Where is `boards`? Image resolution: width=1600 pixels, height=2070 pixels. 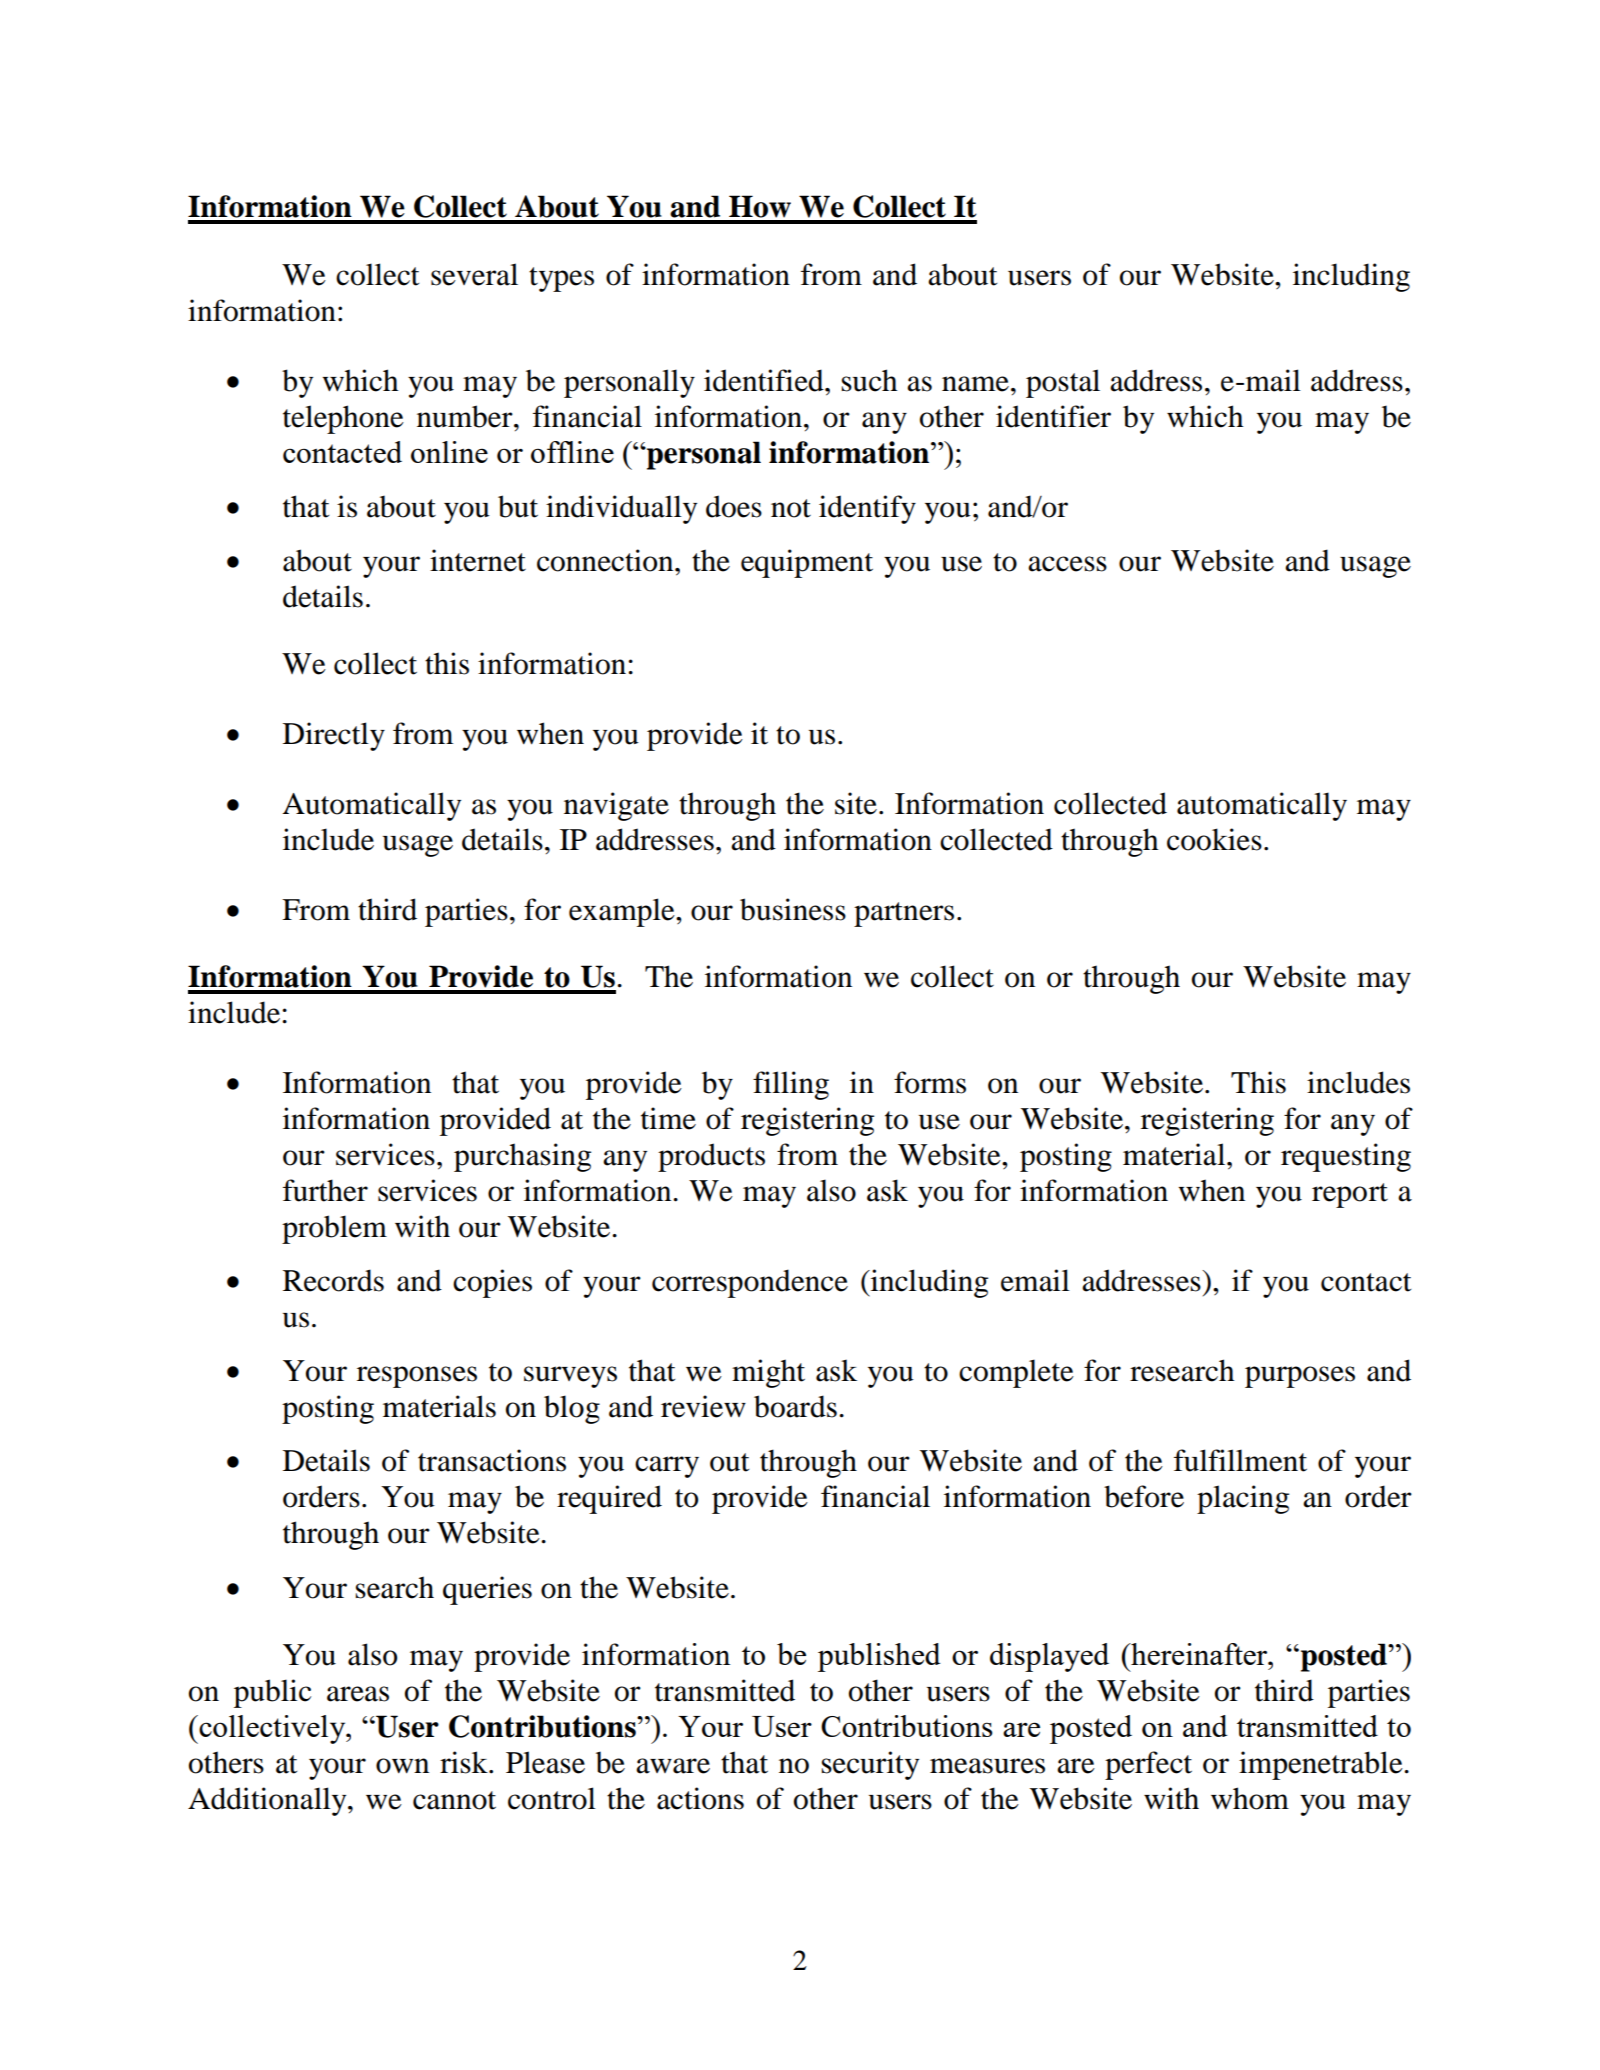 boards is located at coordinates (795, 1406).
